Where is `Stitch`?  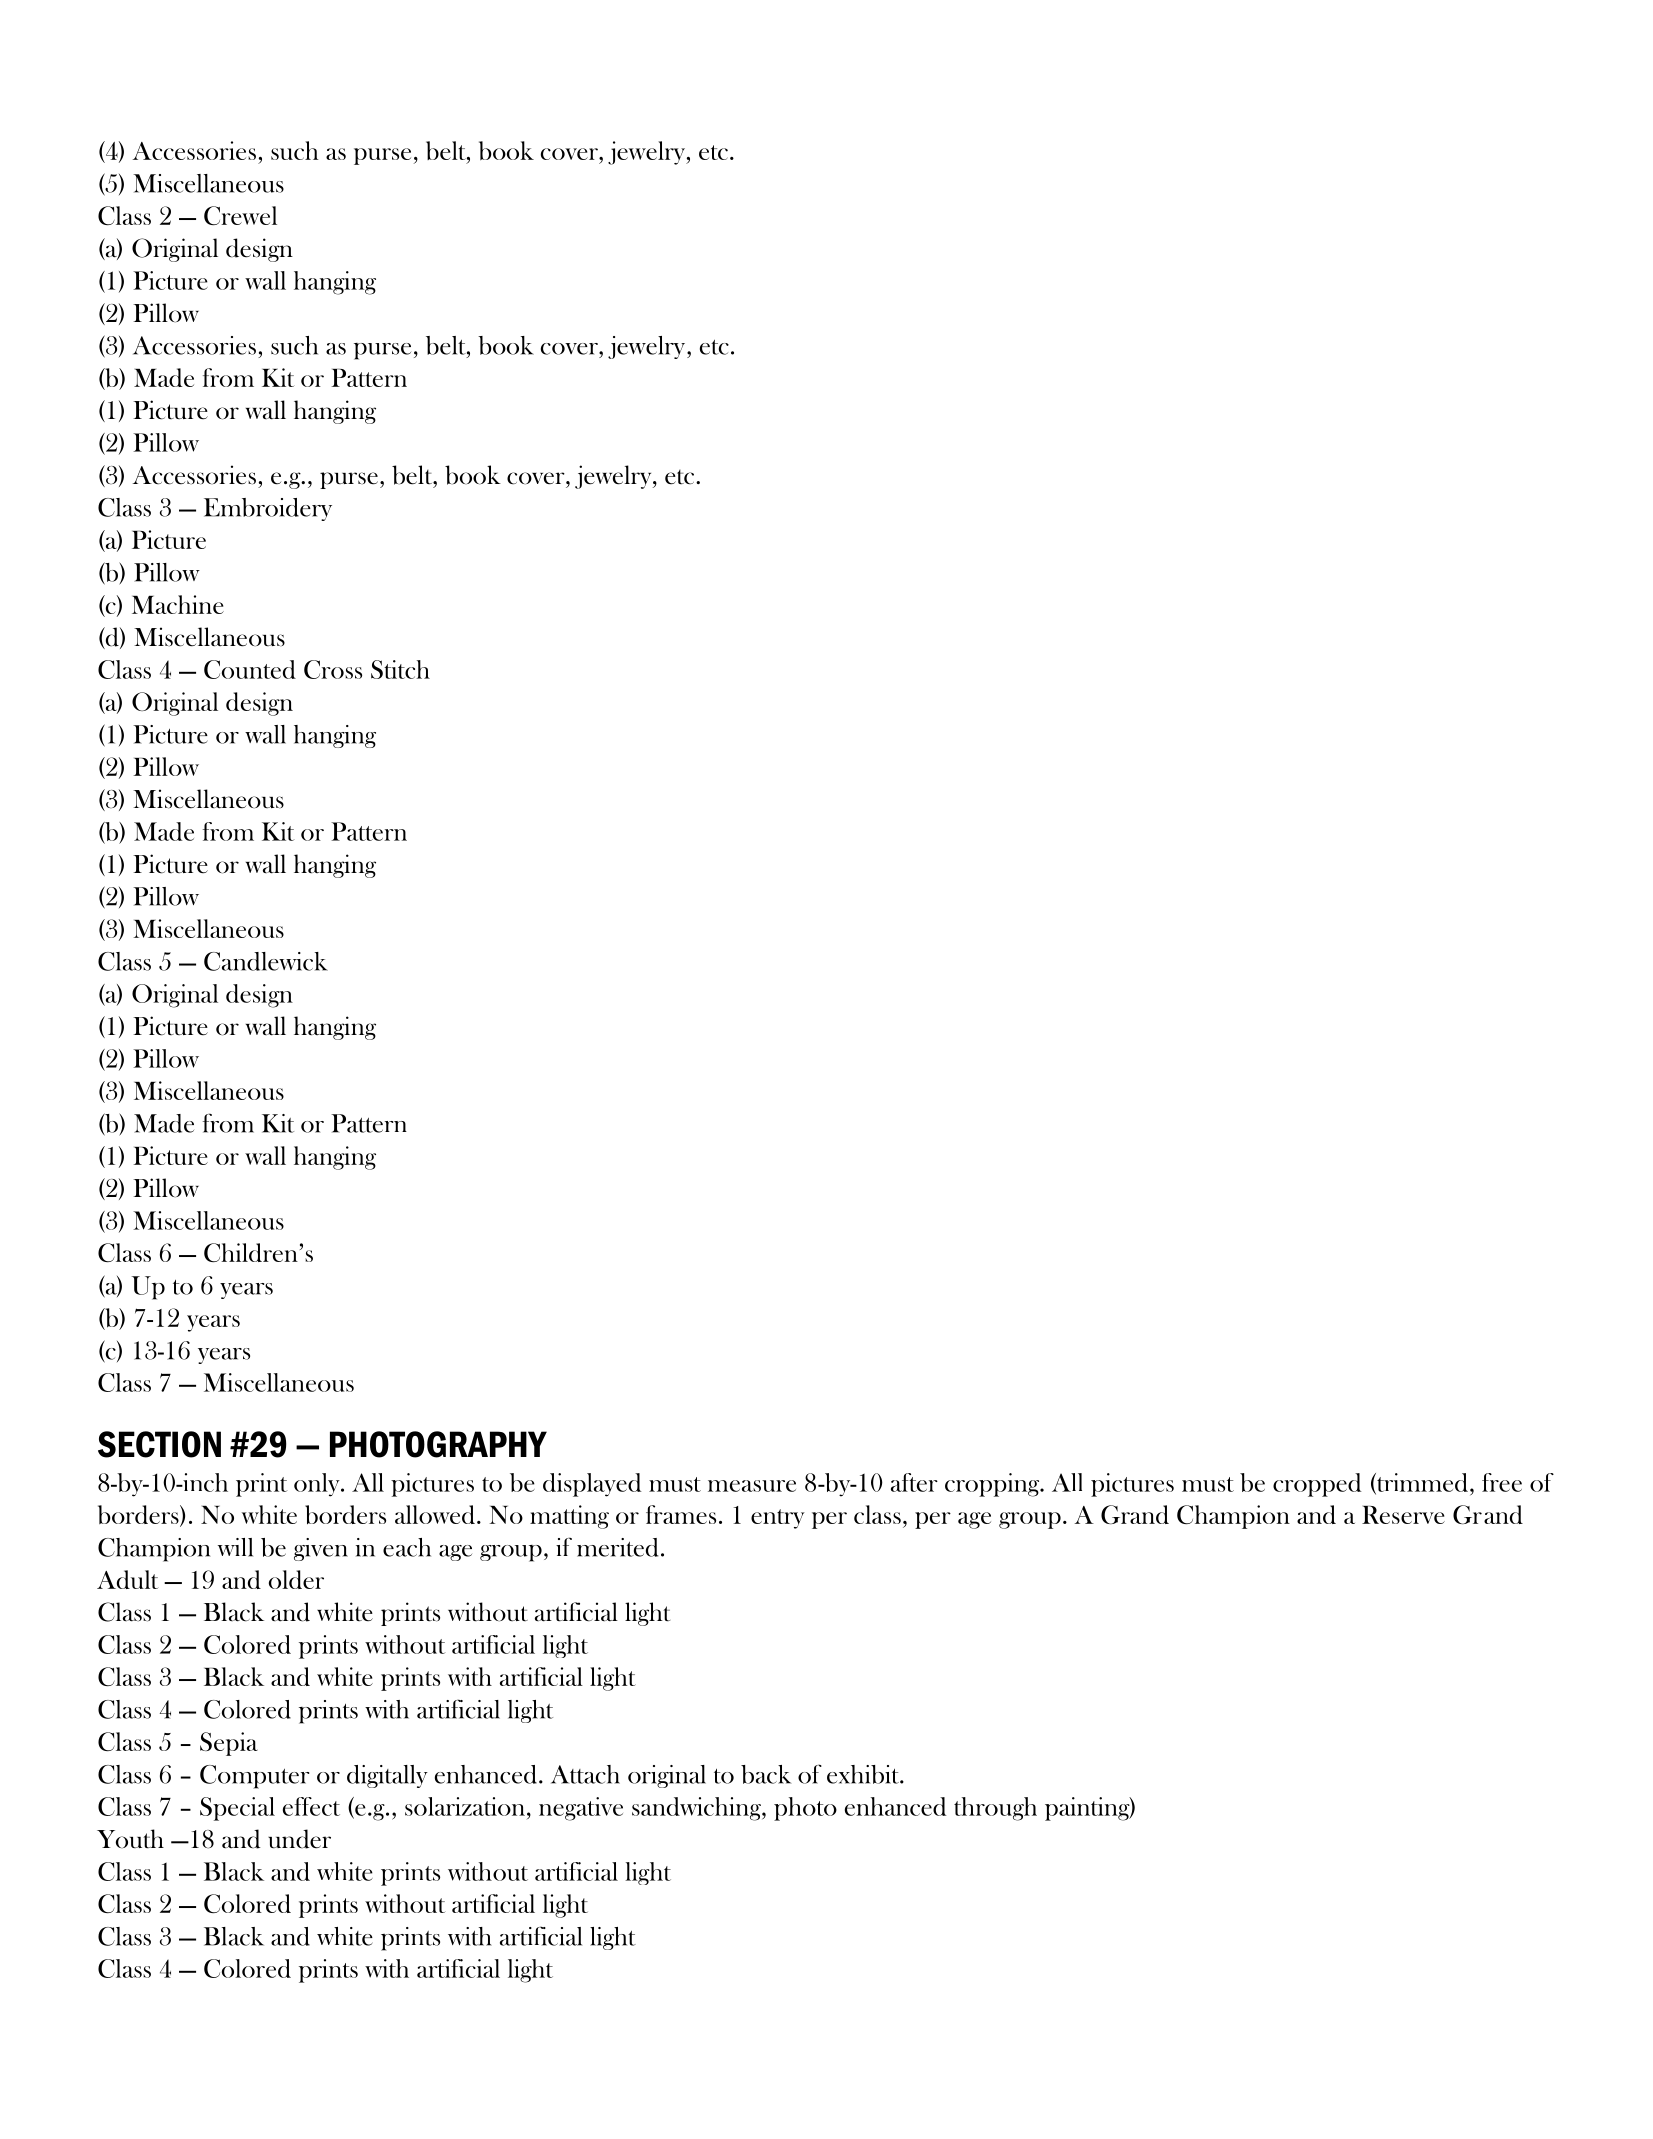
Stitch is located at coordinates (400, 669).
